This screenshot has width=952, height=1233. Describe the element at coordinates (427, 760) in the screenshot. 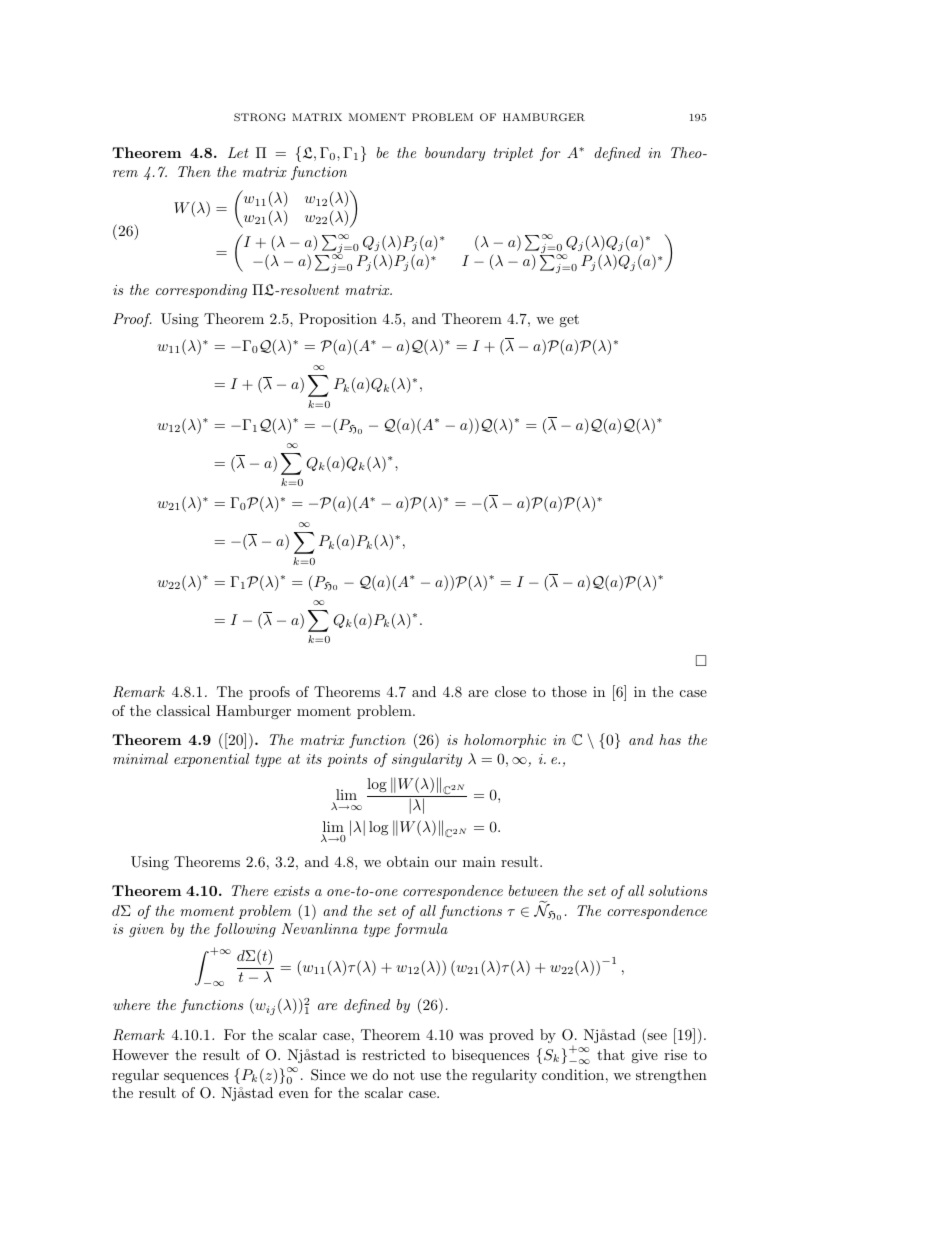

I see `singularity` at that location.
